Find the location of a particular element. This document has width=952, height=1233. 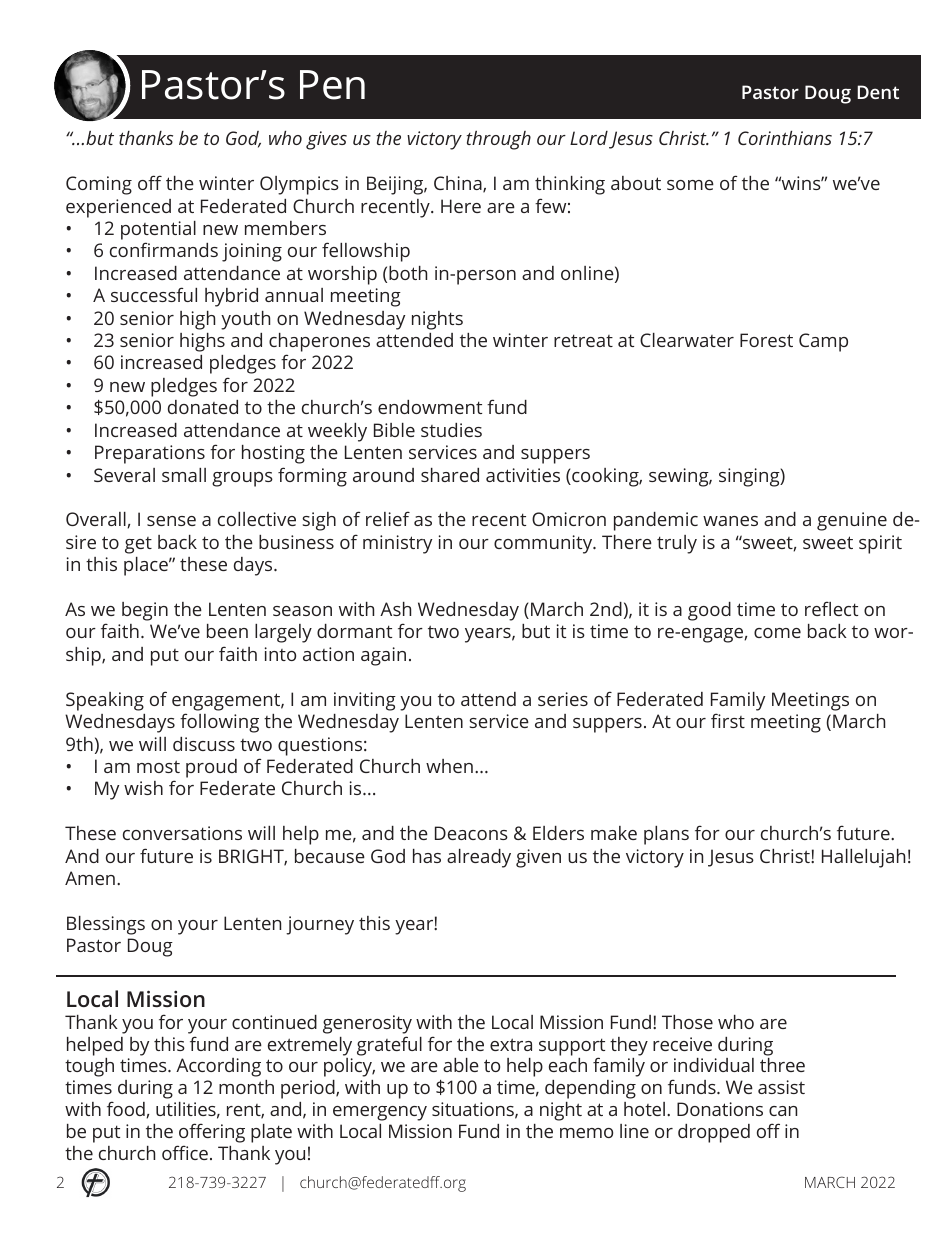

can is located at coordinates (783, 1111).
